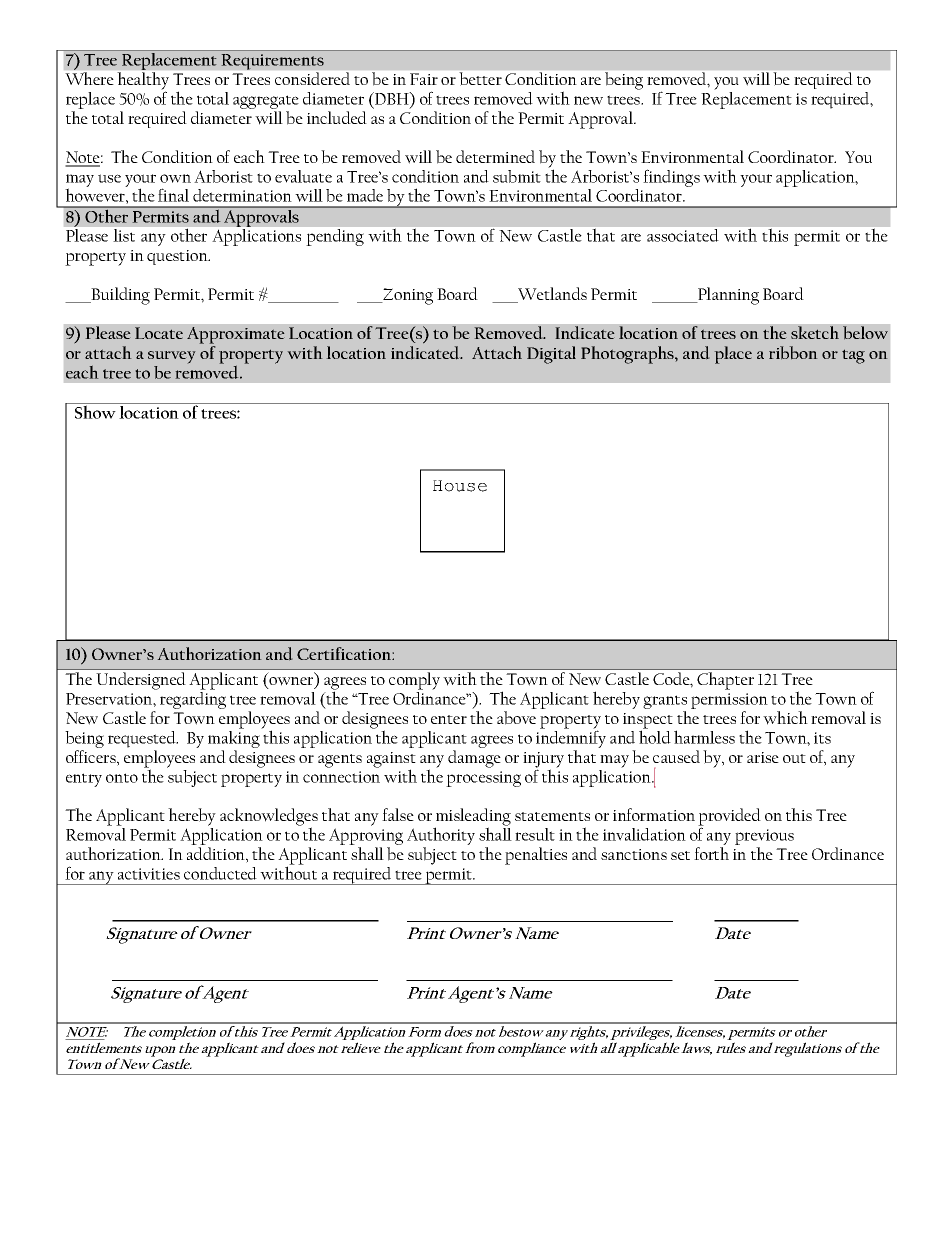  Describe the element at coordinates (178, 257) in the document. I see `question` at that location.
